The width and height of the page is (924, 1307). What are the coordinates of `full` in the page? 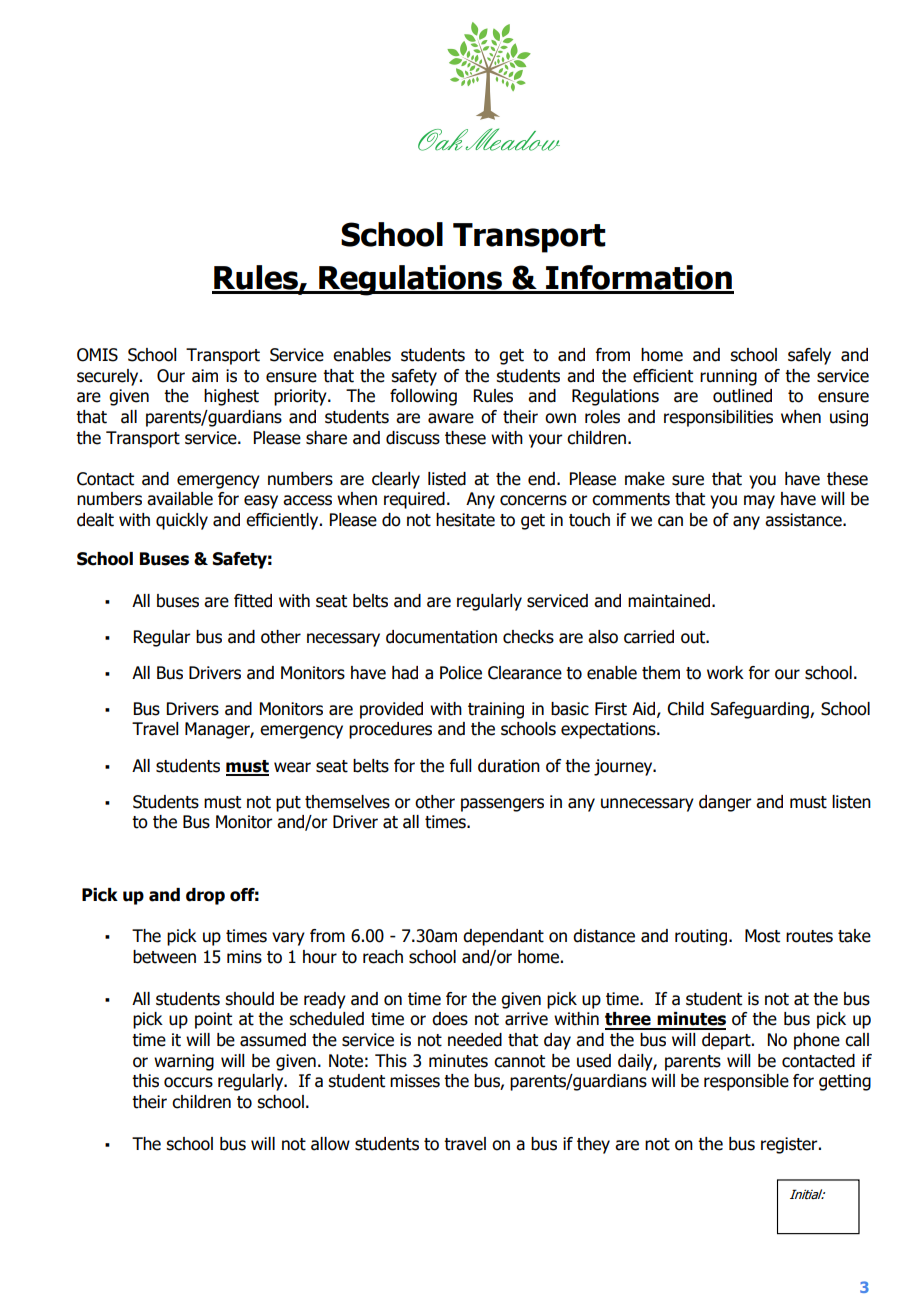 It's located at (460, 766).
